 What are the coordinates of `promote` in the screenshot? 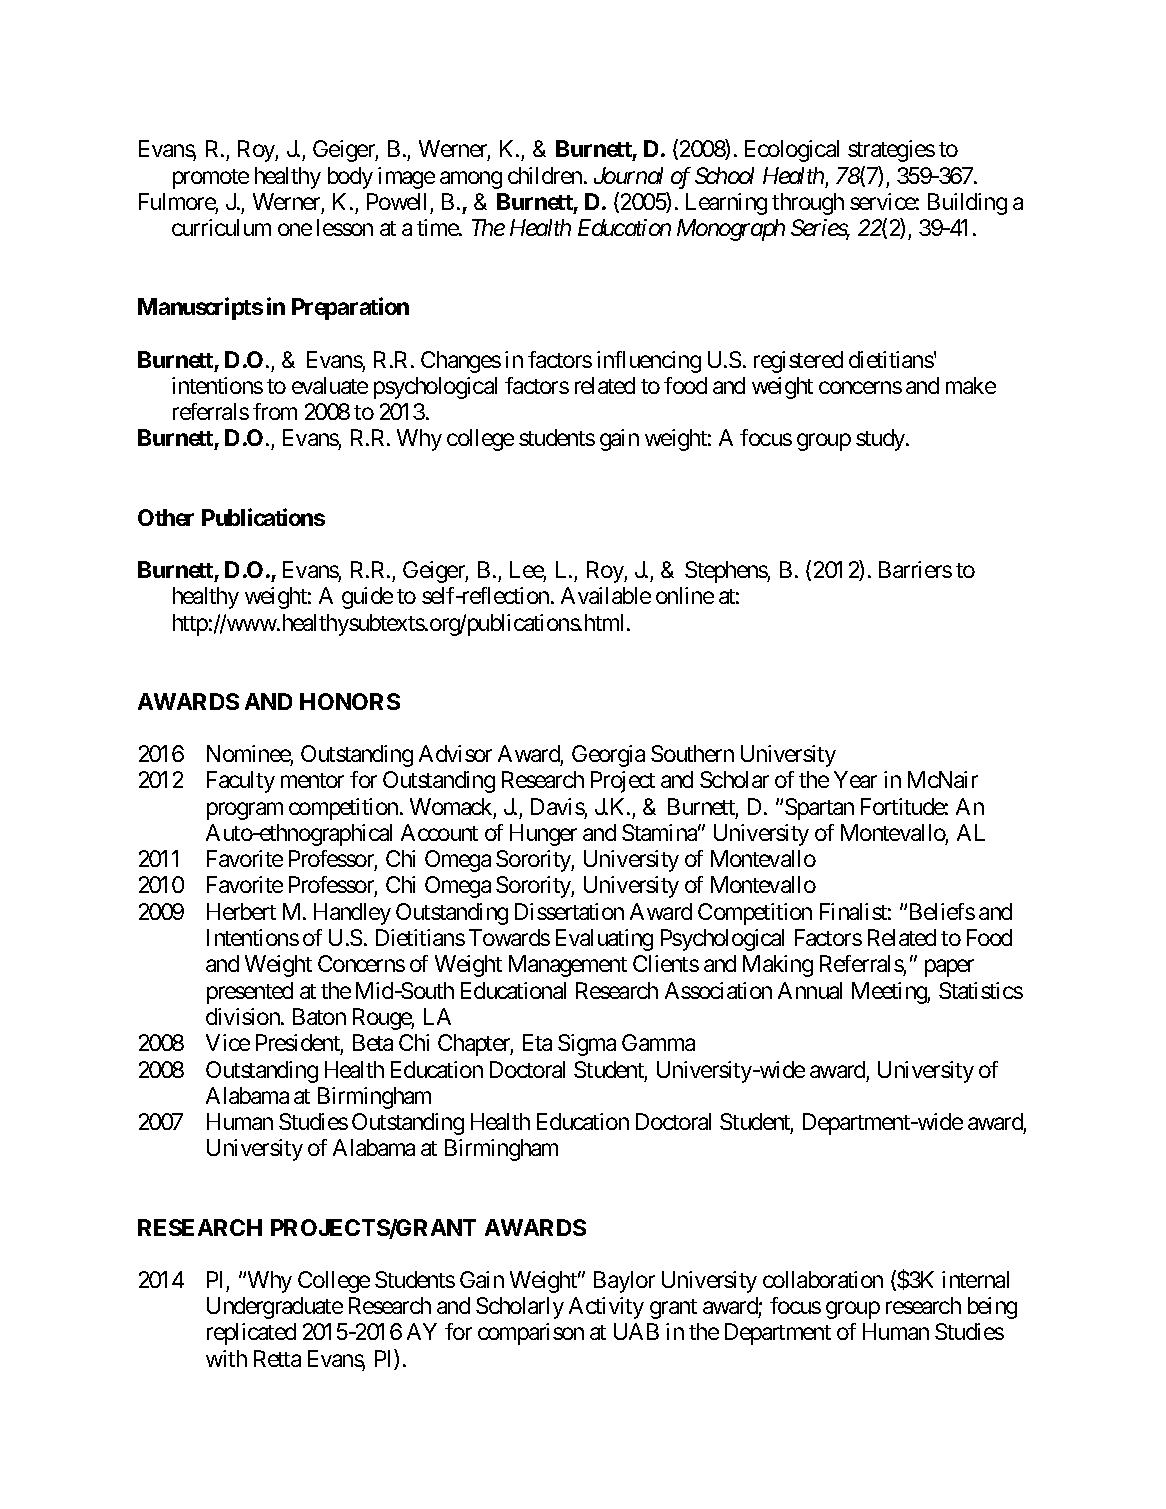 It's located at (211, 179).
